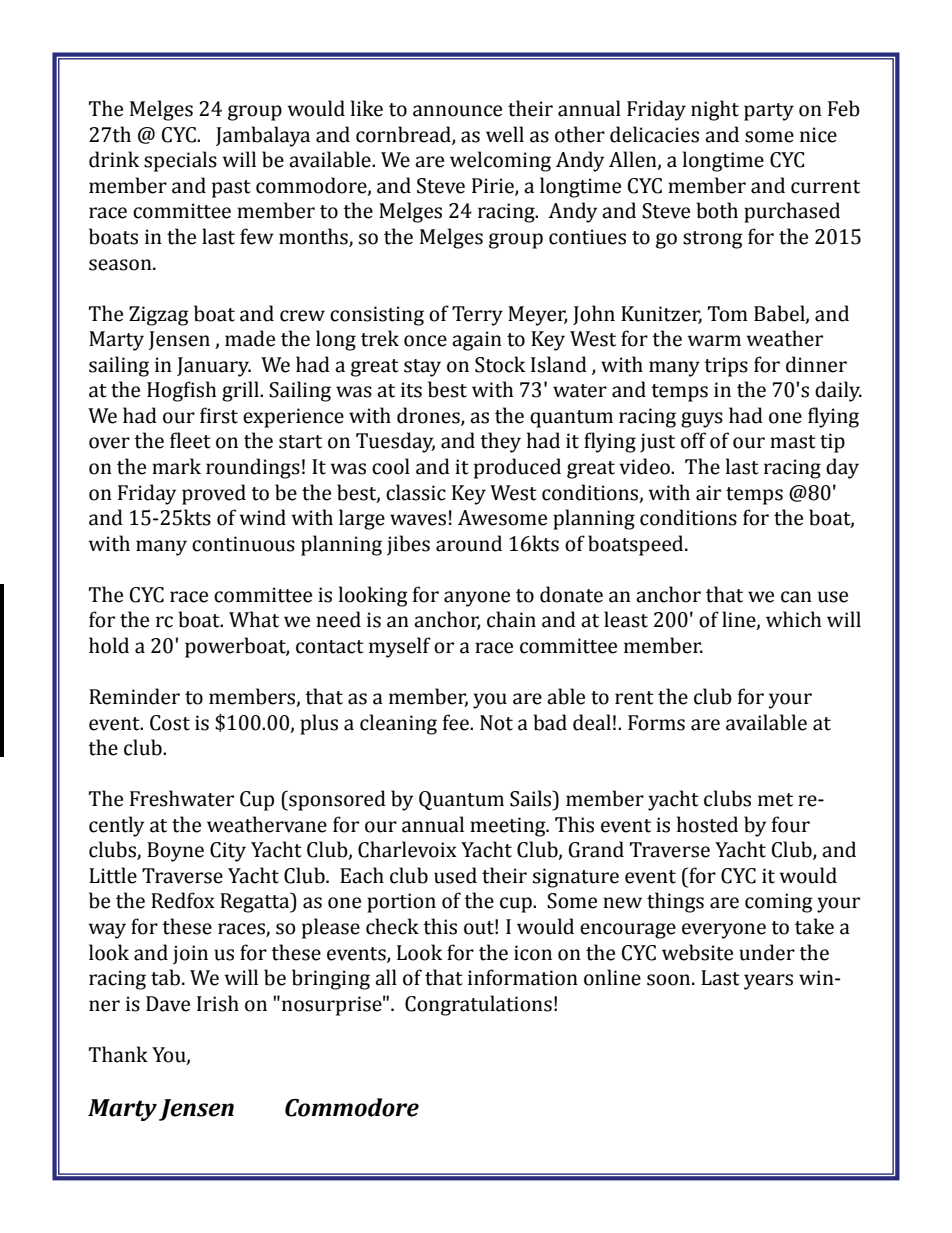 The image size is (952, 1233). What do you see at coordinates (769, 112) in the screenshot?
I see `party` at bounding box center [769, 112].
